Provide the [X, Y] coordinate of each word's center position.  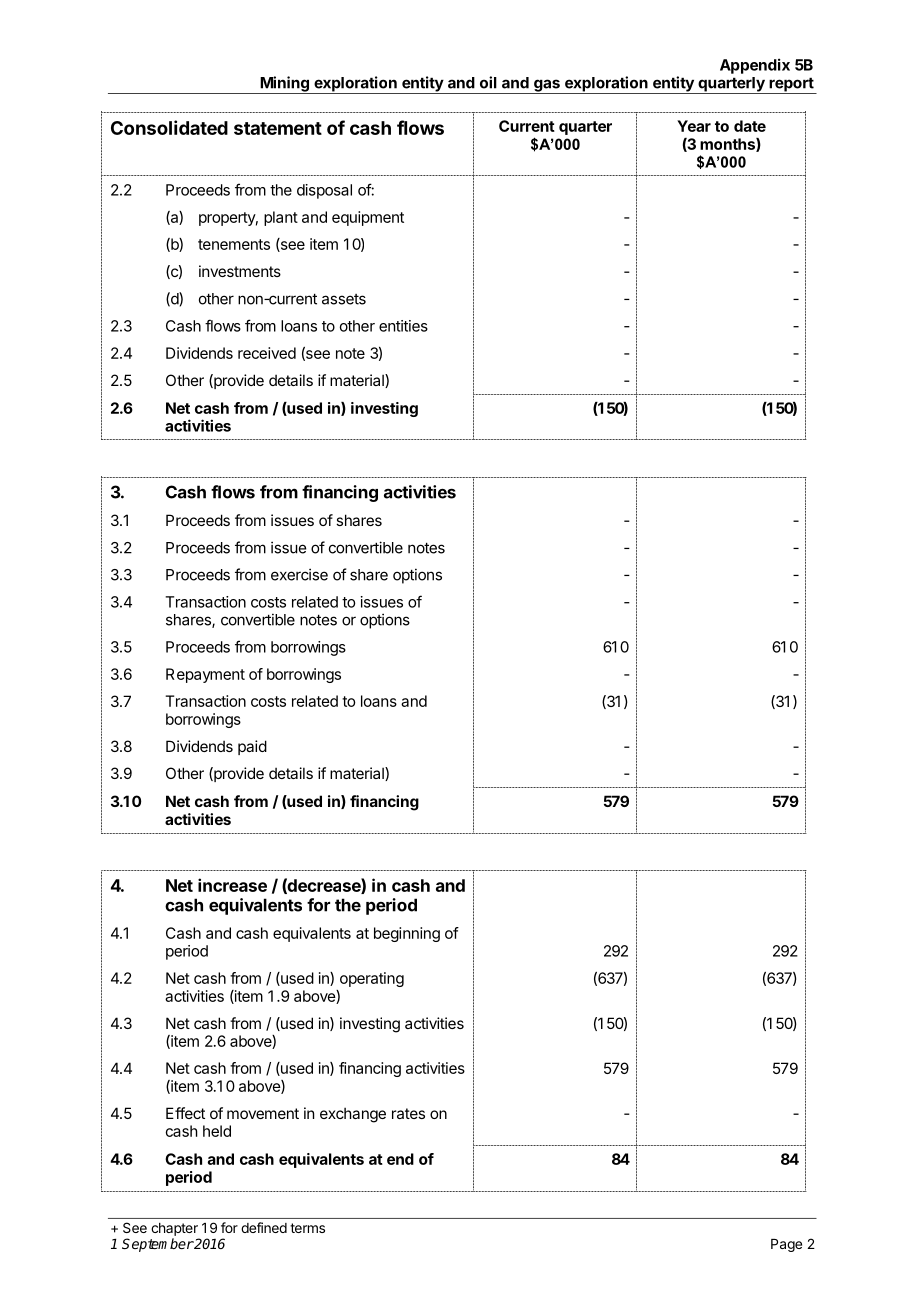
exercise [299, 574]
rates [408, 1113]
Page [786, 1245]
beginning [407, 934]
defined [264, 1227]
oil [488, 82]
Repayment [205, 675]
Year [694, 126]
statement [278, 128]
